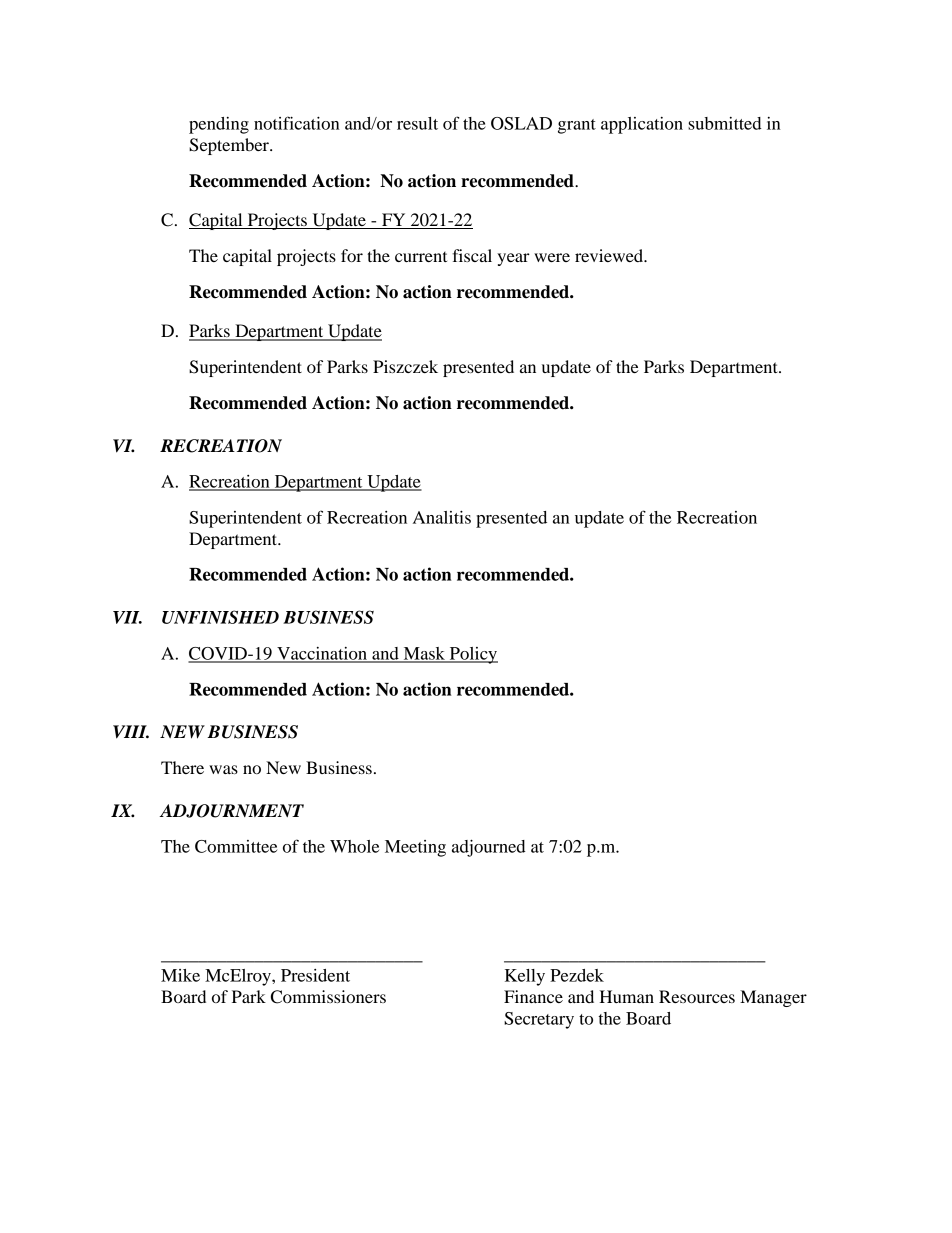  Describe the element at coordinates (472, 655) in the screenshot. I see `Policy` at that location.
